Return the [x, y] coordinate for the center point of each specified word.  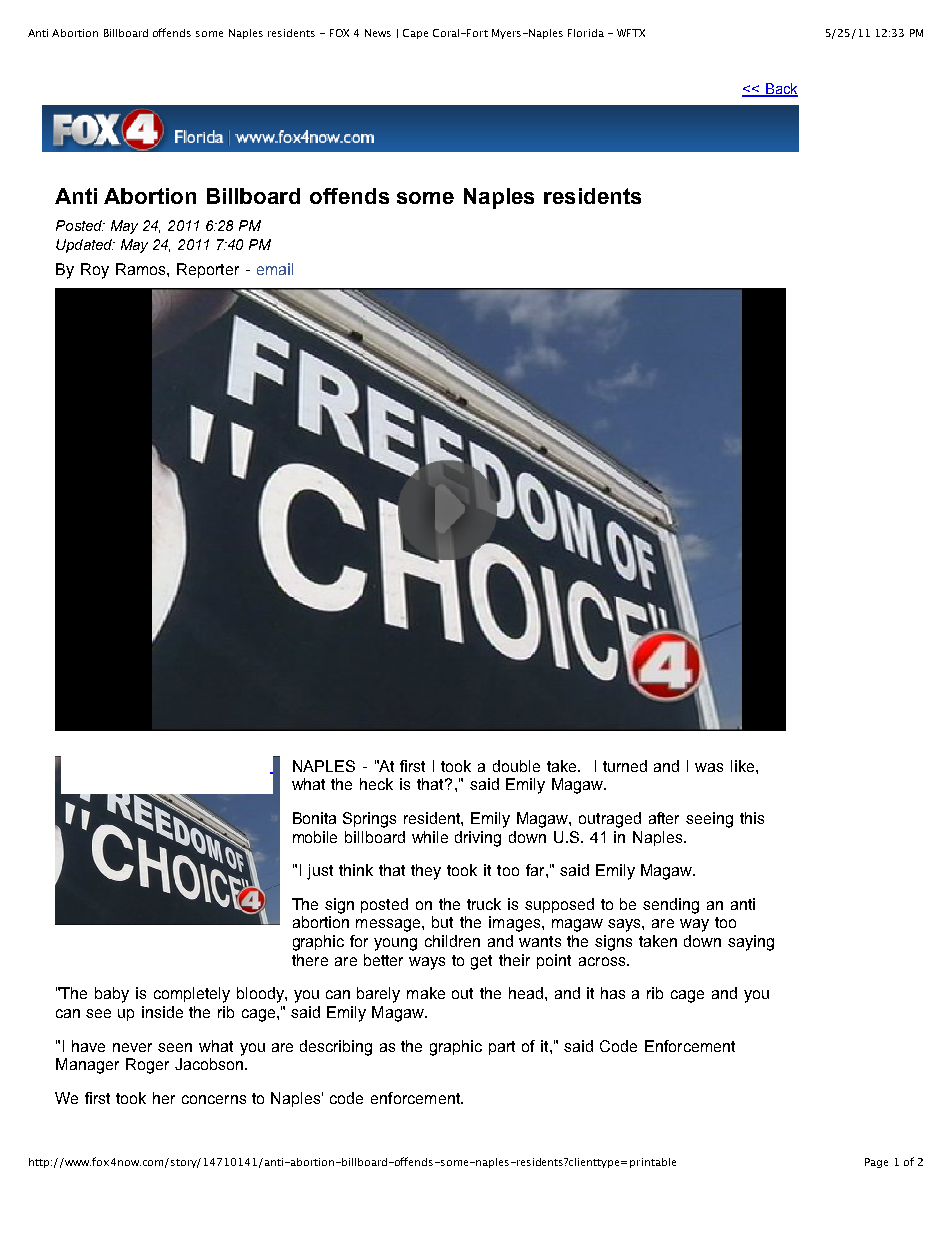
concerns [214, 1099]
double [516, 766]
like [744, 766]
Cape [415, 34]
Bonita [314, 818]
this [752, 818]
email [275, 269]
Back [780, 90]
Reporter [208, 270]
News [378, 33]
